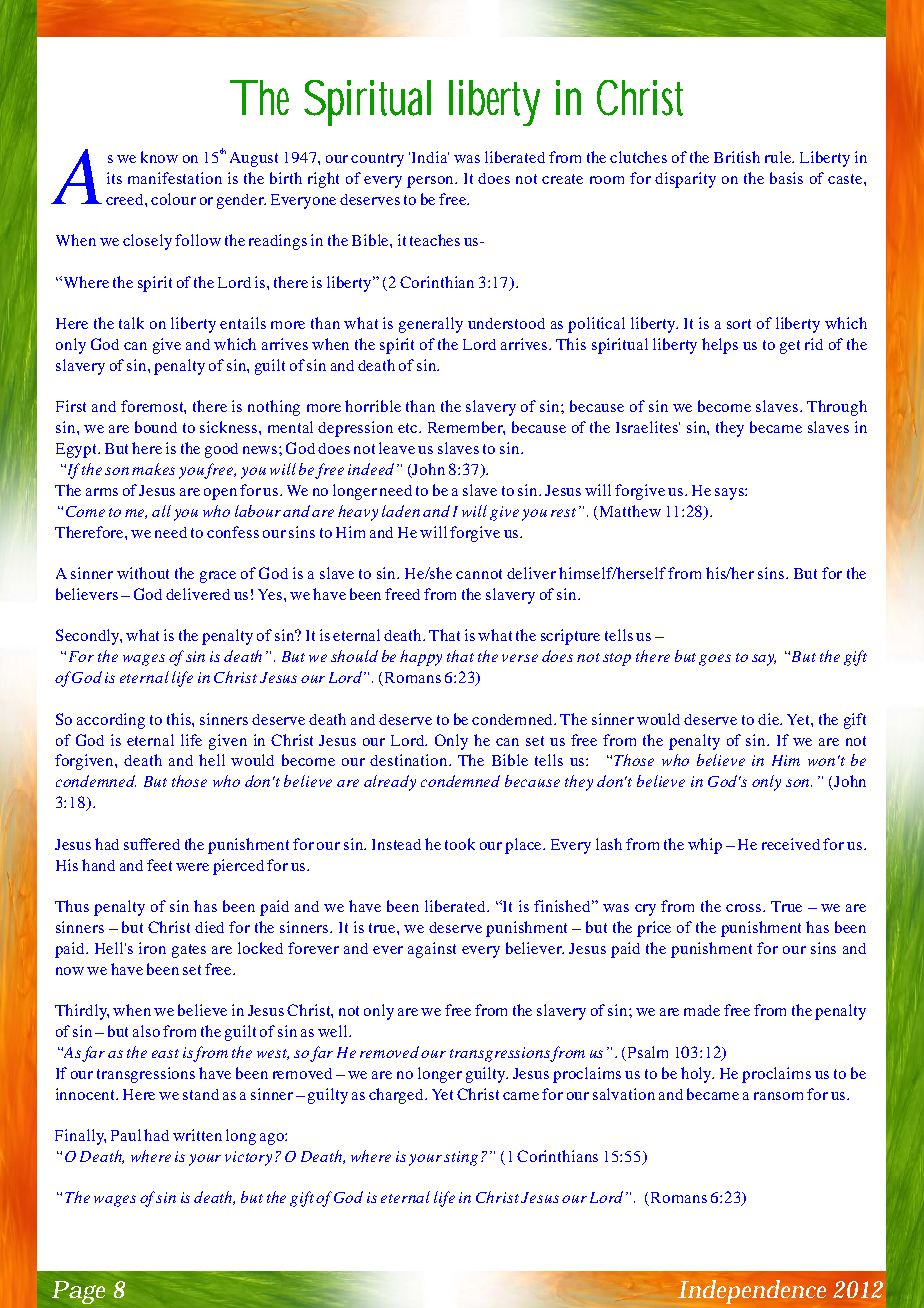 The image size is (924, 1308). I want to click on Page, so click(78, 1292).
